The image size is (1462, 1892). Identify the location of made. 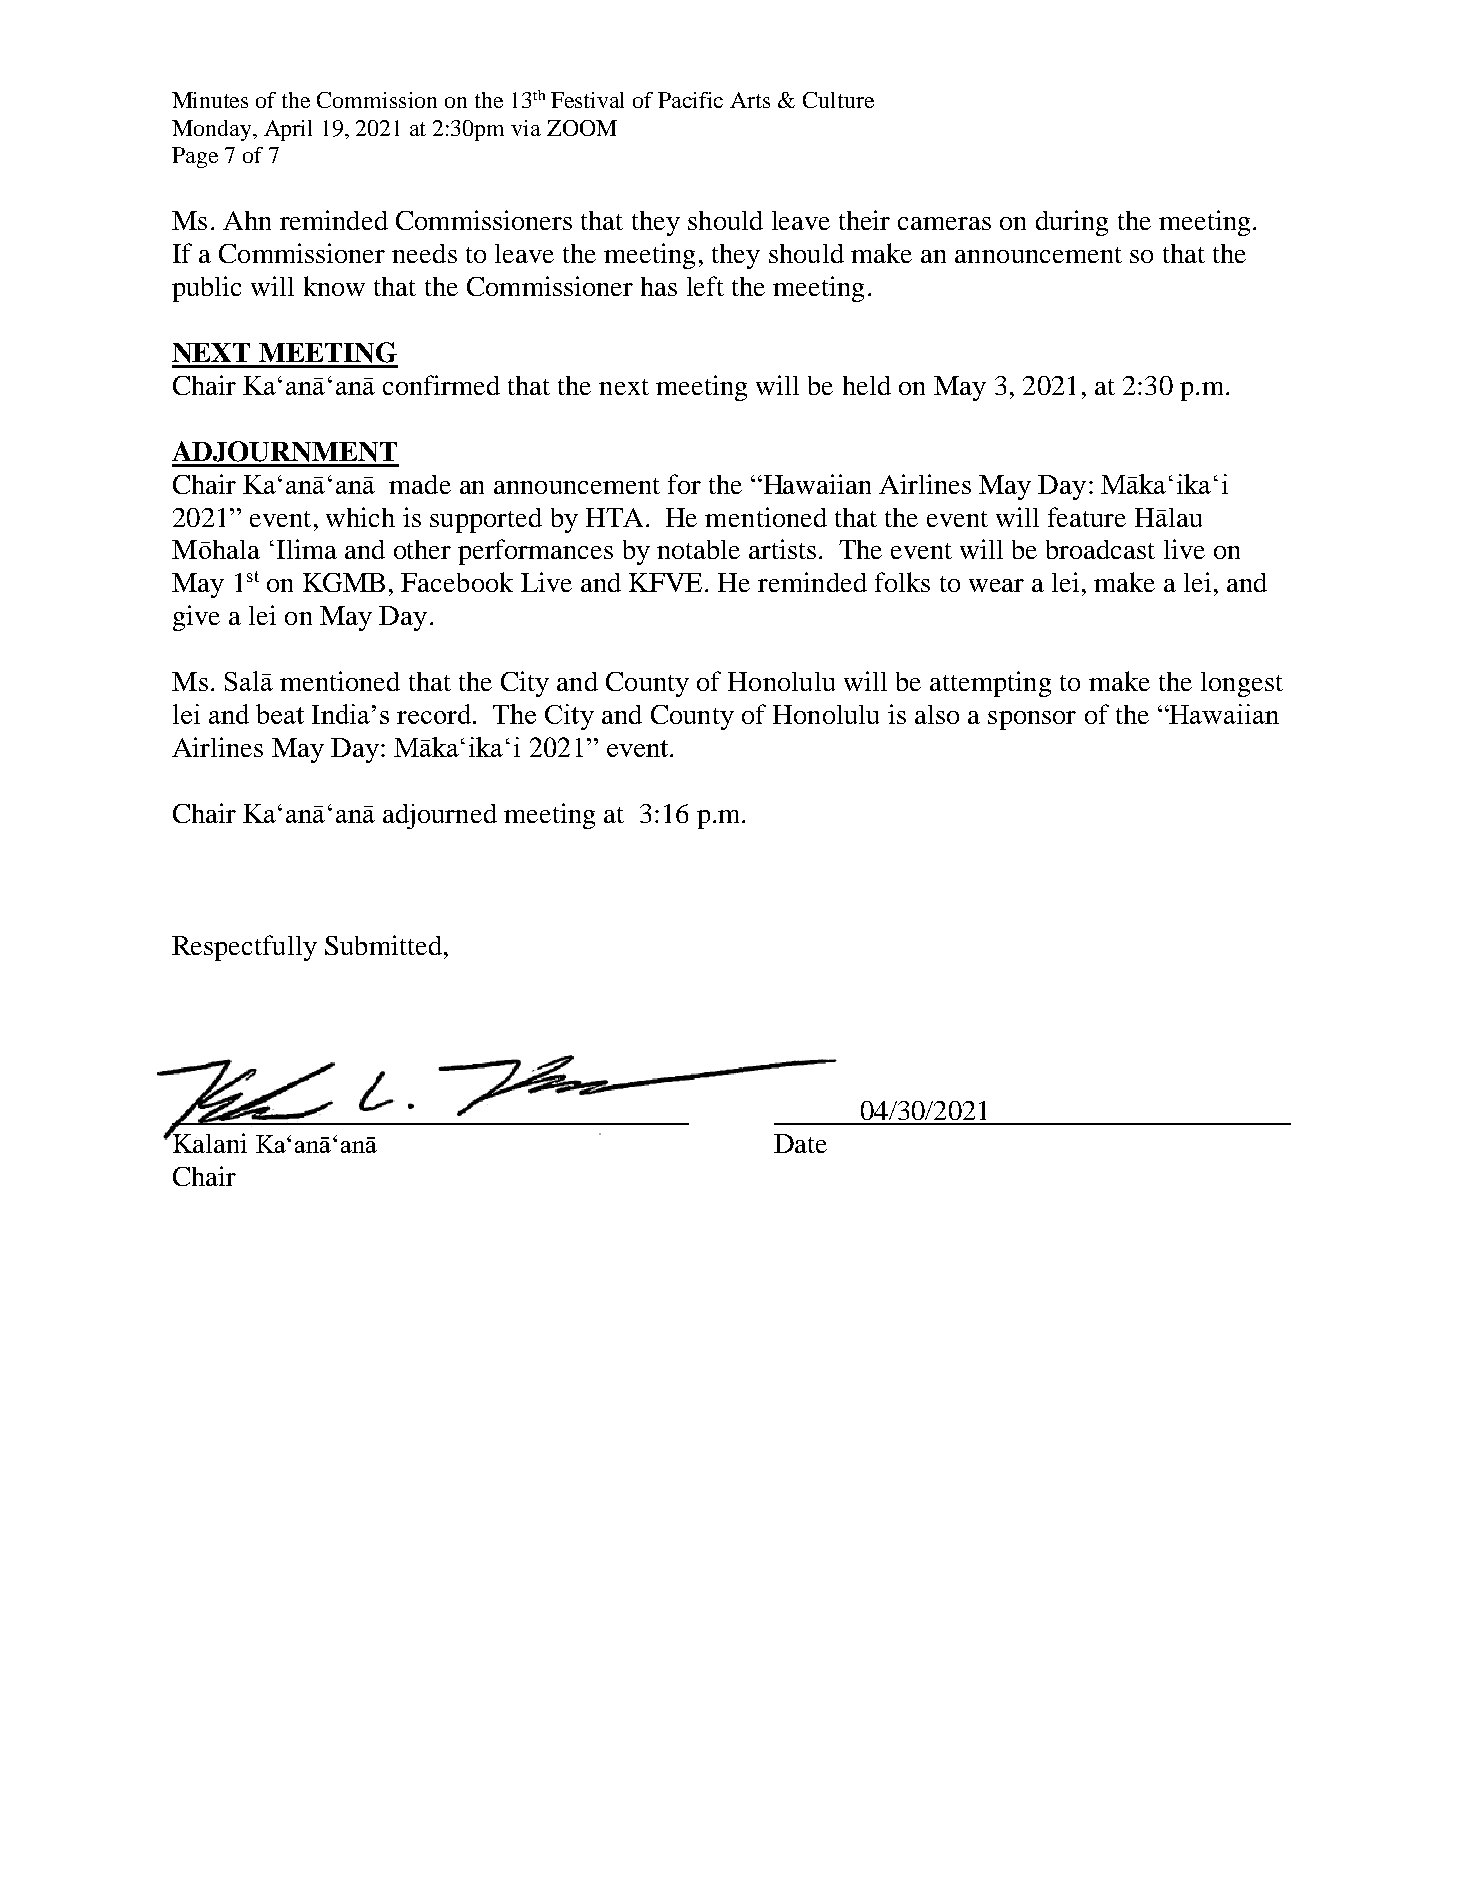
(420, 484).
